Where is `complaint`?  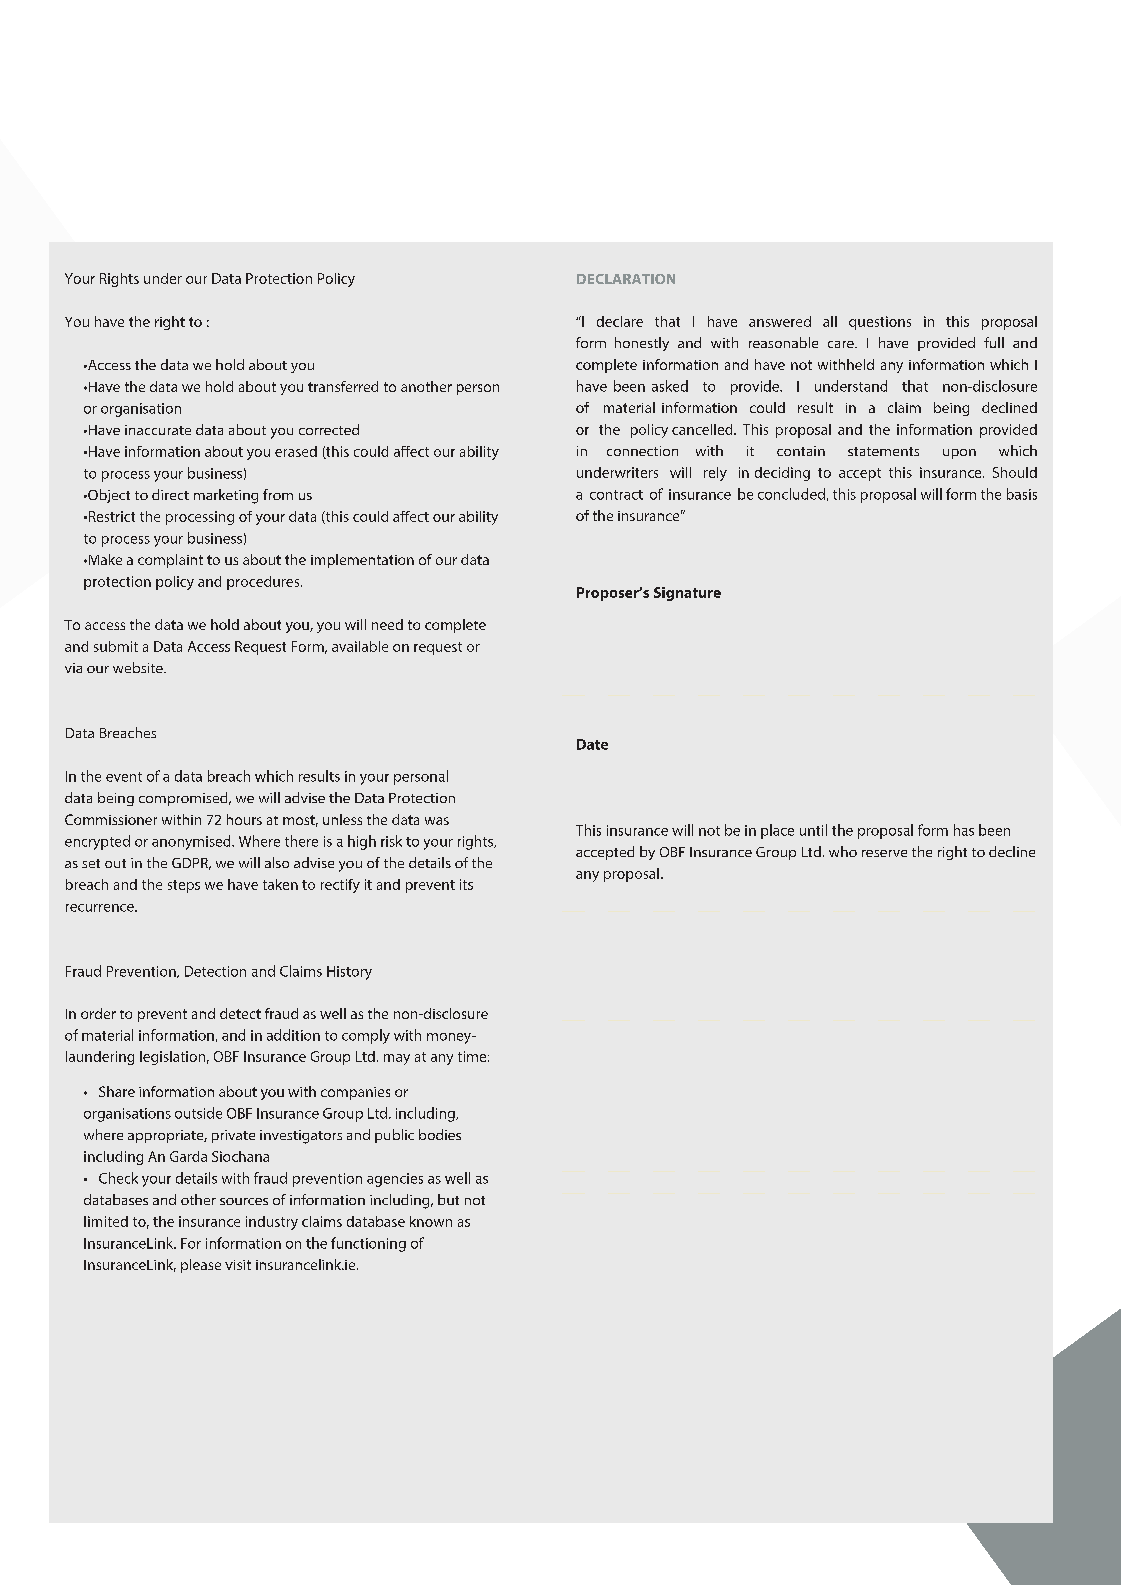
complaint is located at coordinates (170, 561).
